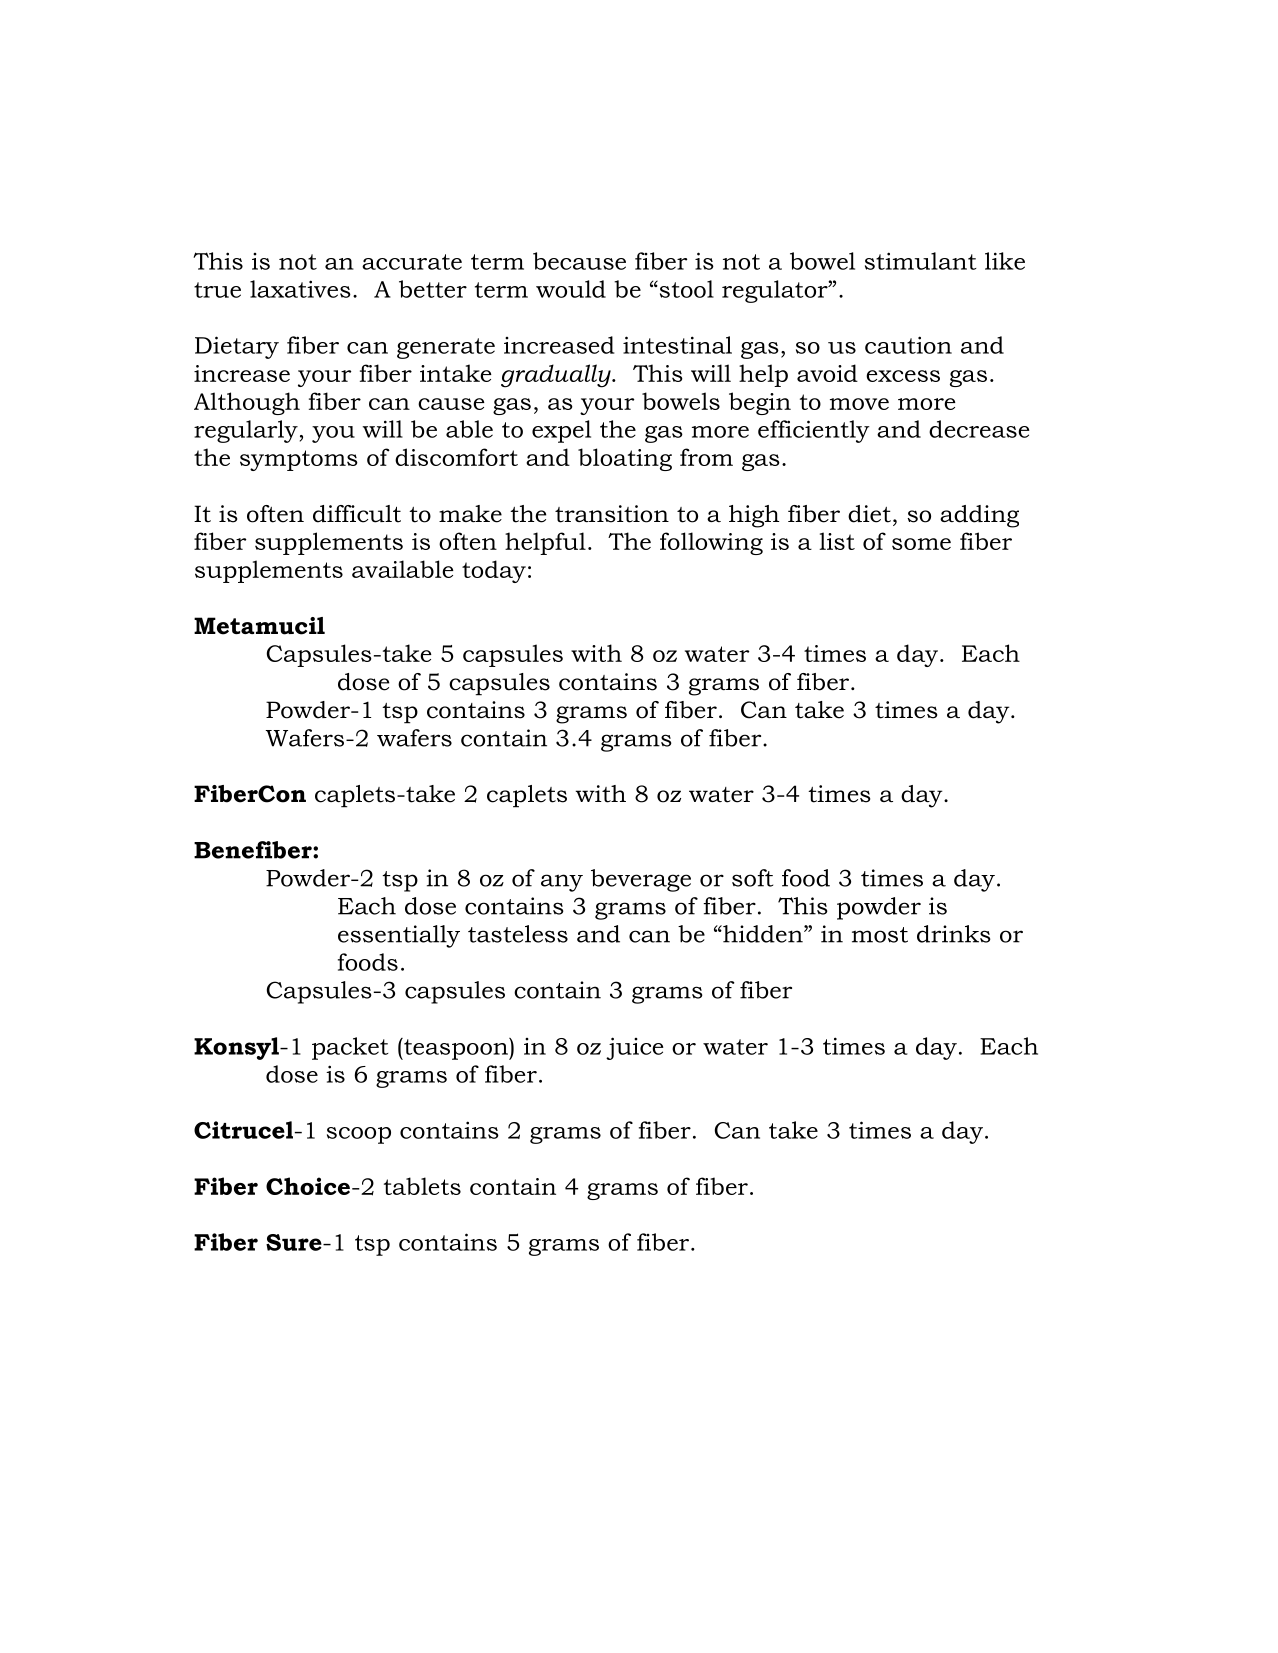 Image resolution: width=1278 pixels, height=1653 pixels. Describe the element at coordinates (641, 880) in the page. I see `beverage` at that location.
